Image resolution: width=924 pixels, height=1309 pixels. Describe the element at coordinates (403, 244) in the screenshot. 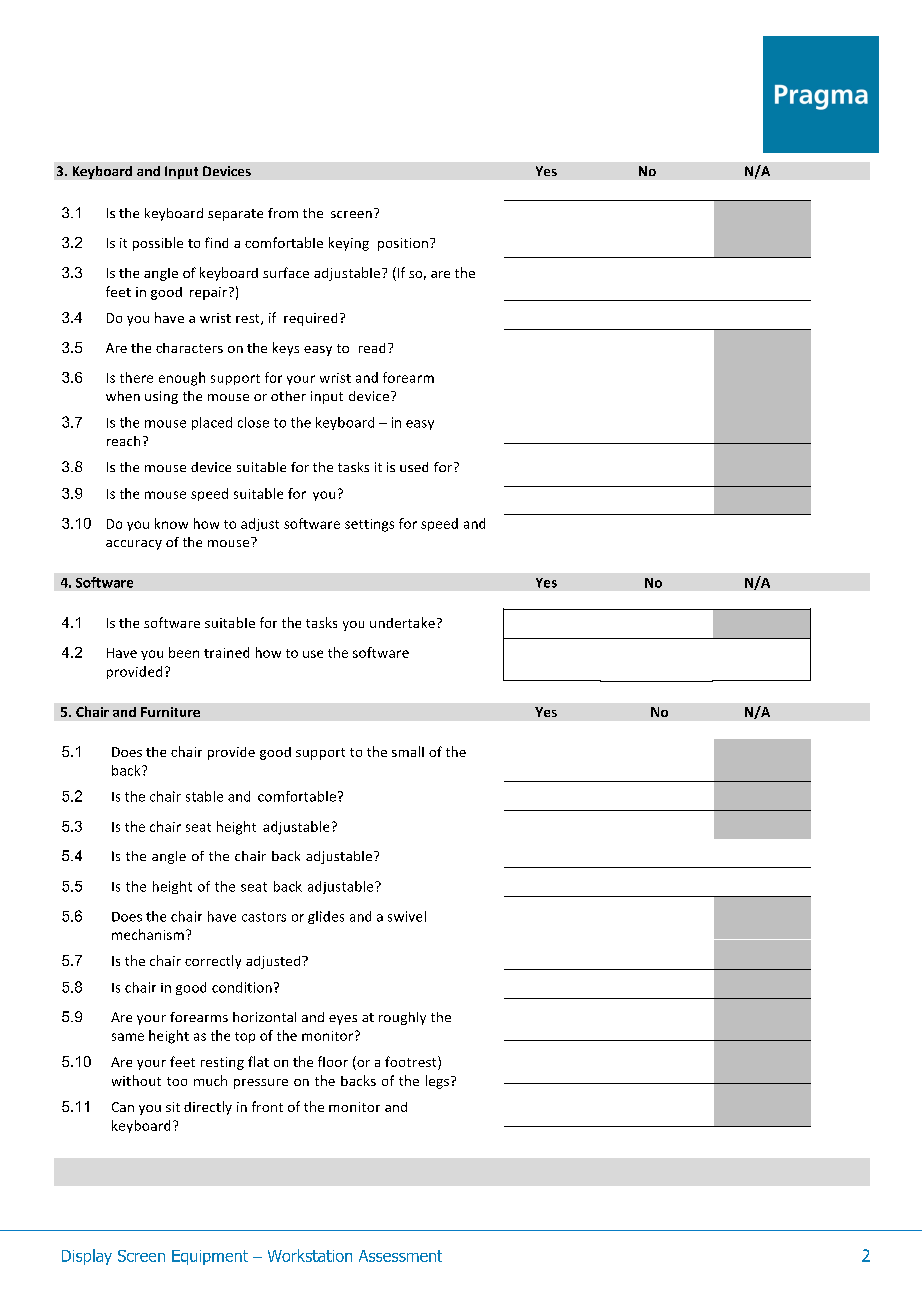

I see `position` at that location.
